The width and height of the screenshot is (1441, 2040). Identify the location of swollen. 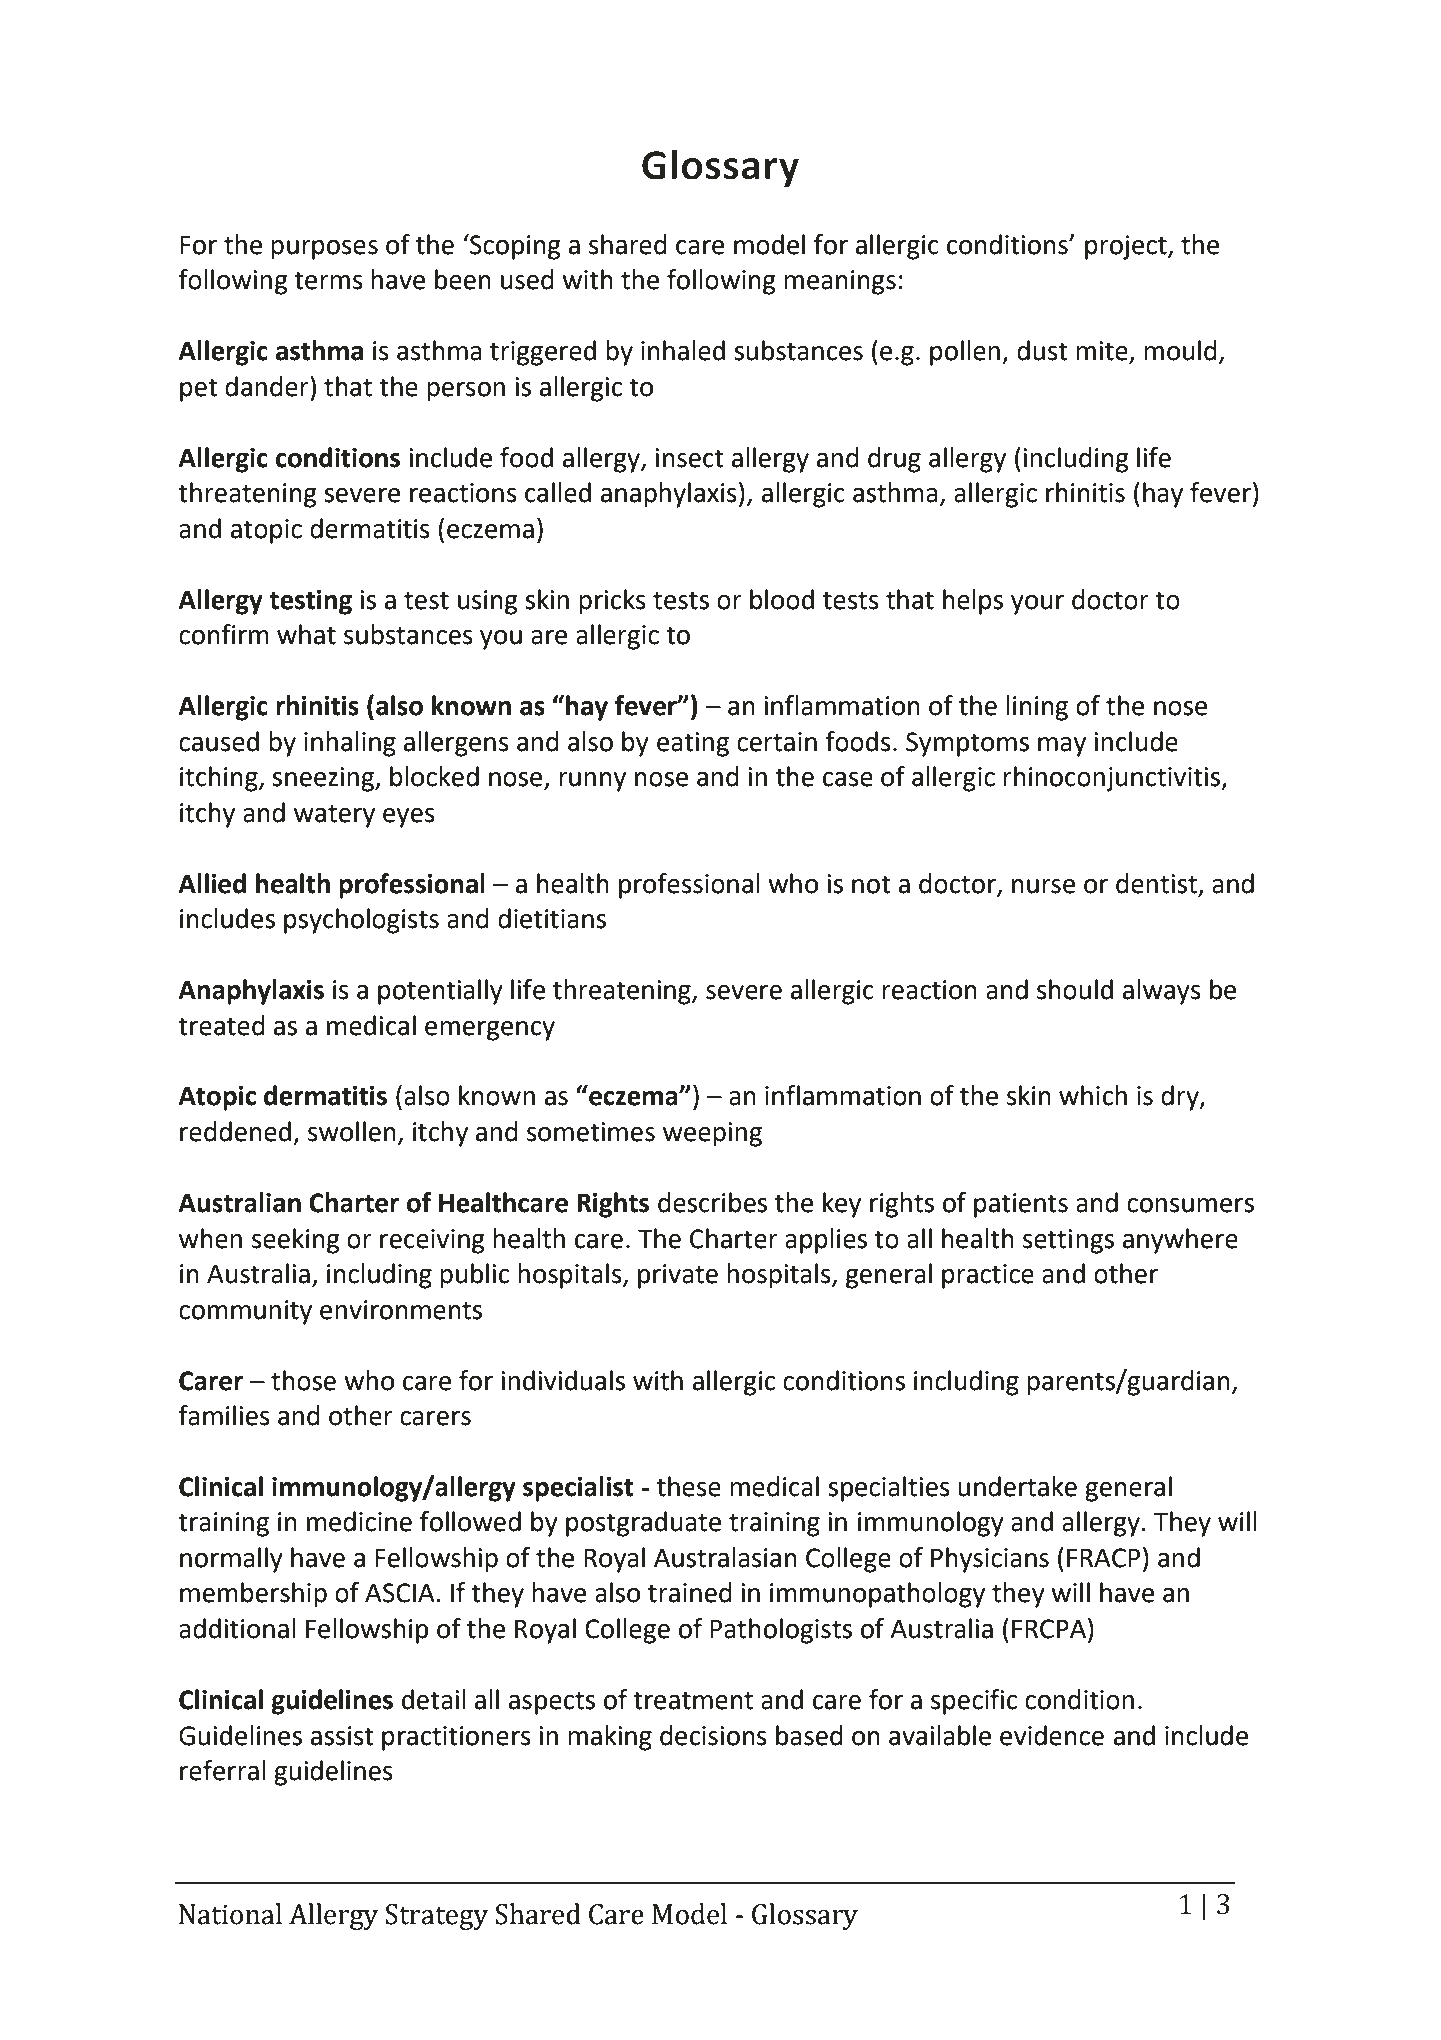
(352, 1131).
